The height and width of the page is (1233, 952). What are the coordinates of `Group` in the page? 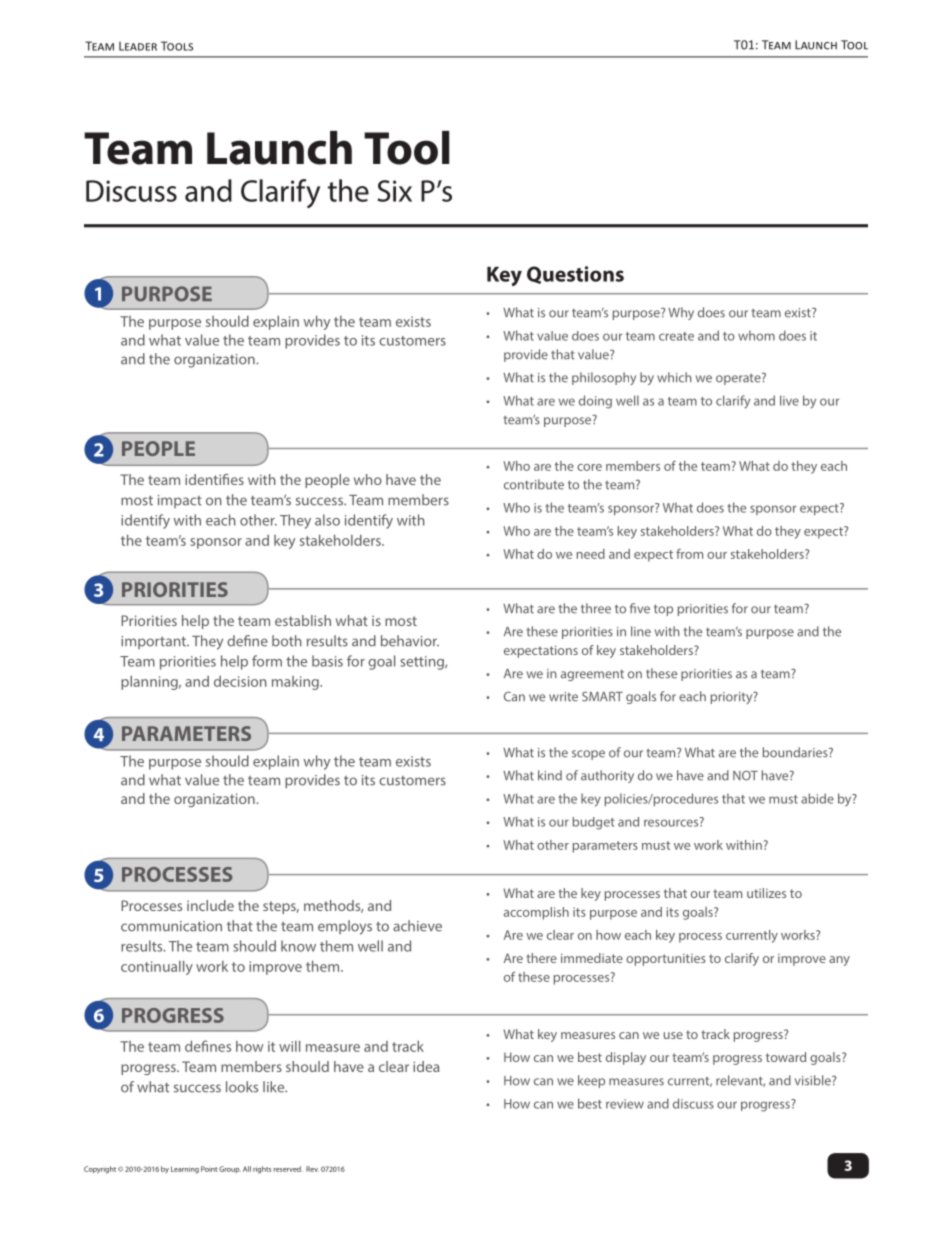 It's located at (230, 1169).
